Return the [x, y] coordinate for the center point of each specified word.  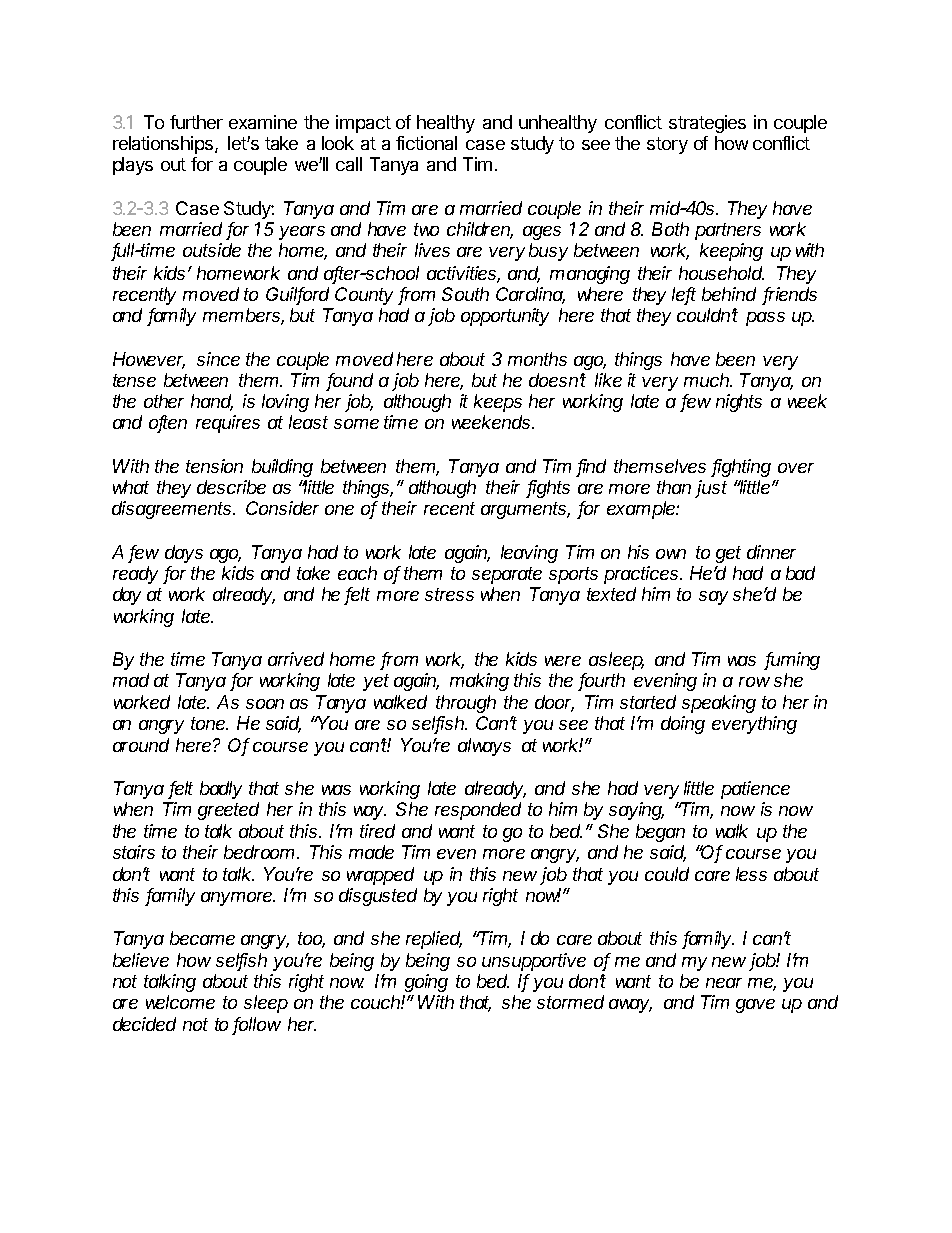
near [724, 983]
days [184, 554]
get [728, 554]
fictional [426, 143]
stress [449, 594]
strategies [707, 124]
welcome [180, 1002]
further [196, 122]
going [426, 983]
